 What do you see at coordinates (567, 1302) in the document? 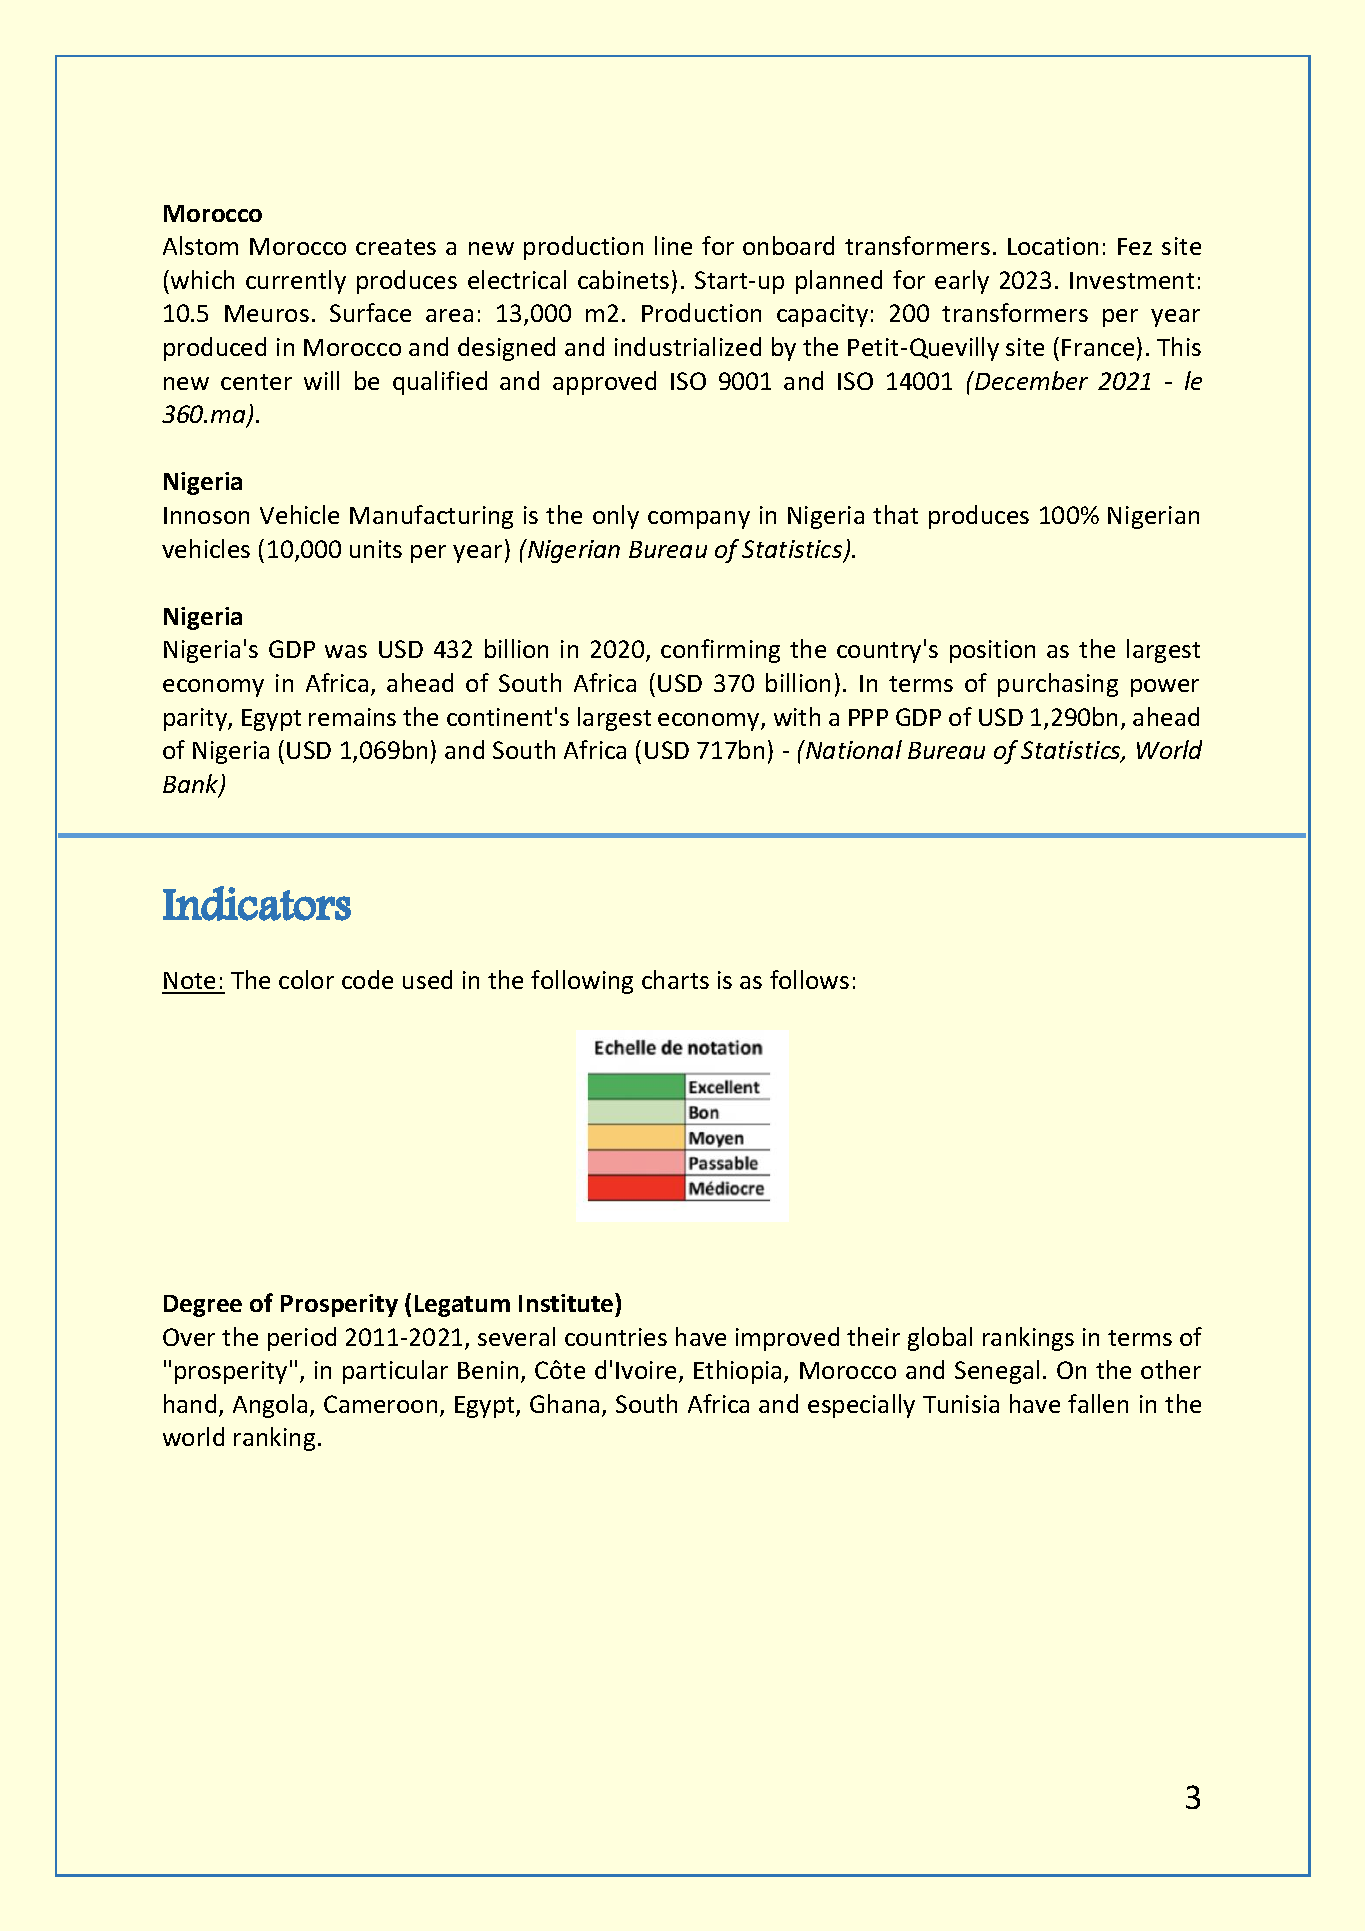
I see `Institute` at bounding box center [567, 1302].
